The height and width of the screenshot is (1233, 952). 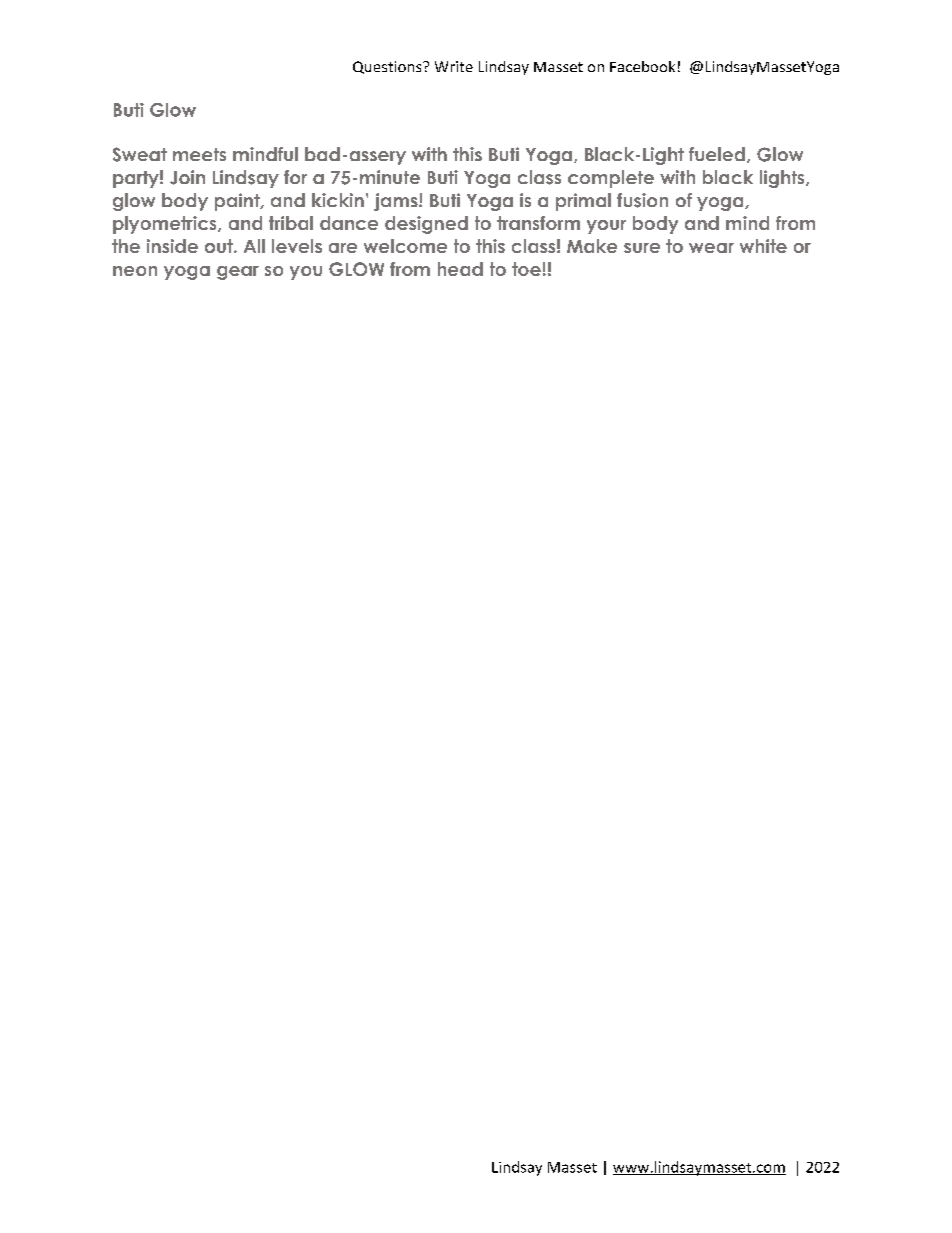 I want to click on gear, so click(x=238, y=273).
